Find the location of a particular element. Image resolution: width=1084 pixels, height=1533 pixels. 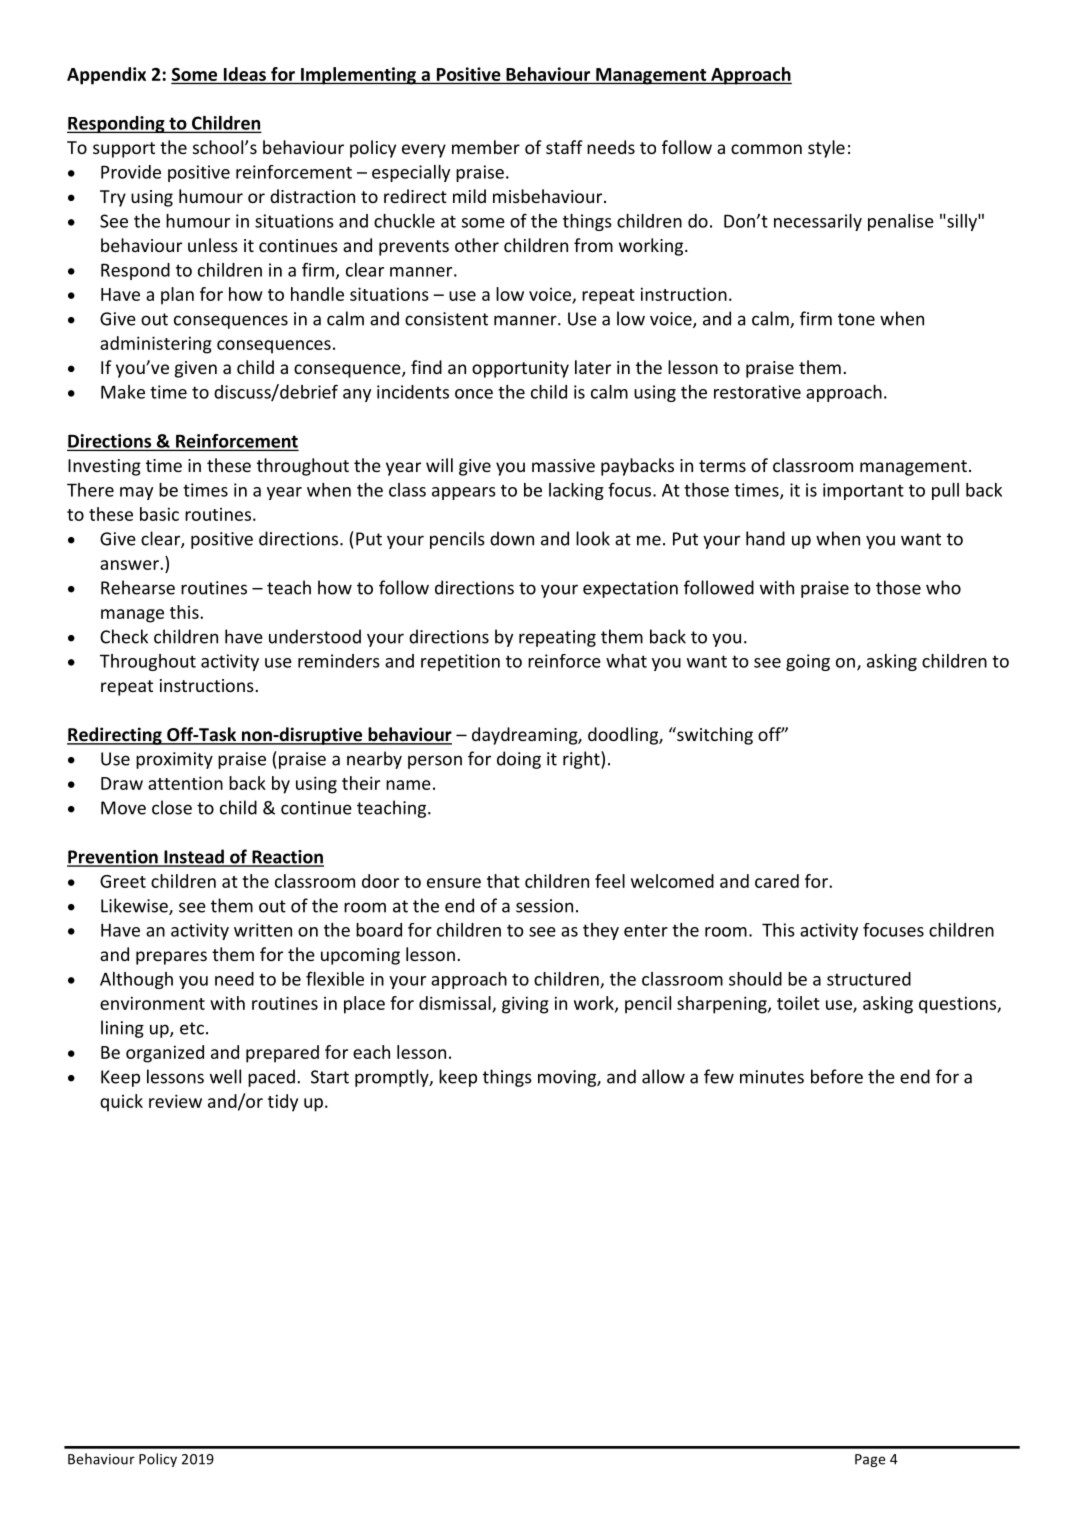

style is located at coordinates (826, 149).
